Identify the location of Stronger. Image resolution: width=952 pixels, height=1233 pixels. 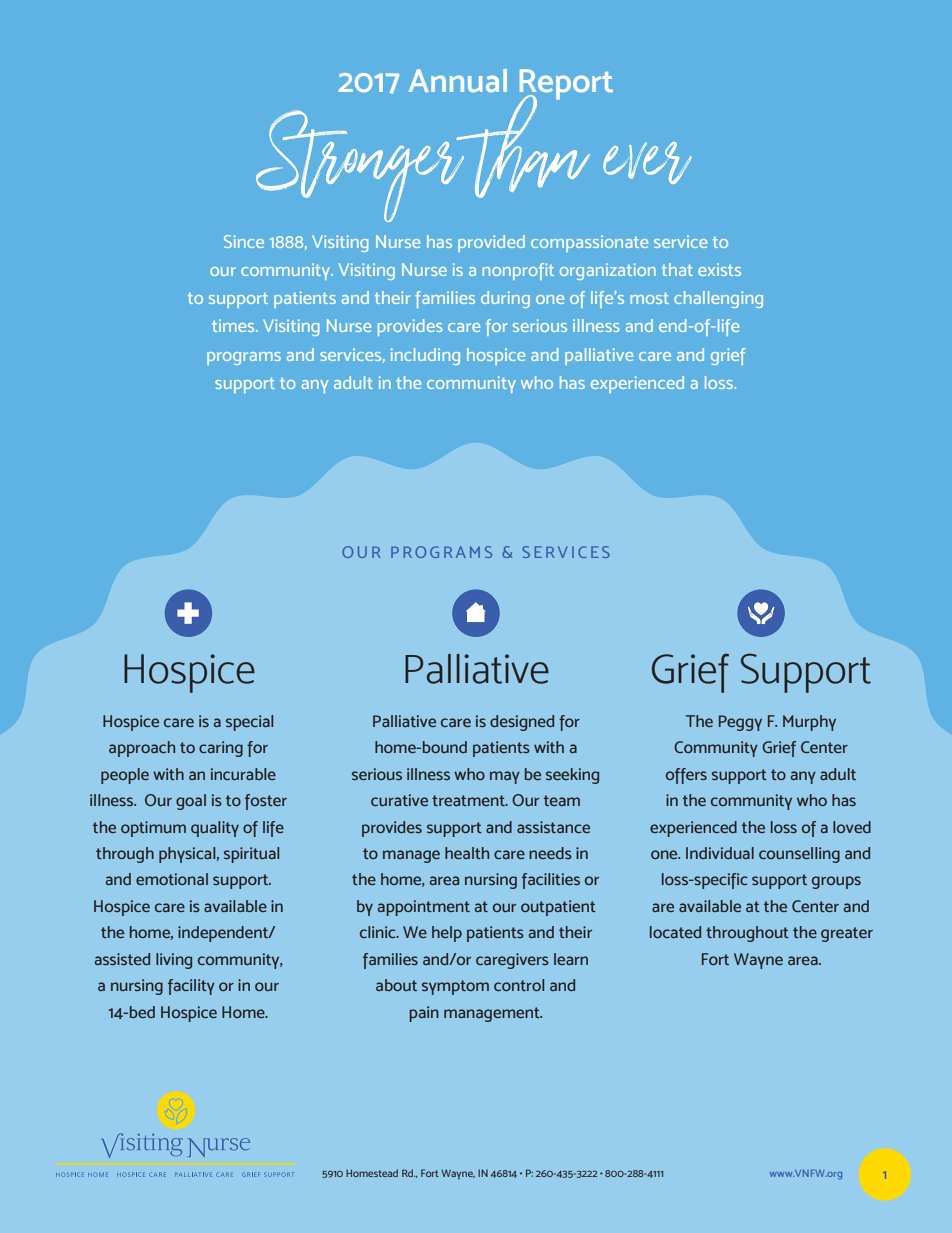
(361, 166).
